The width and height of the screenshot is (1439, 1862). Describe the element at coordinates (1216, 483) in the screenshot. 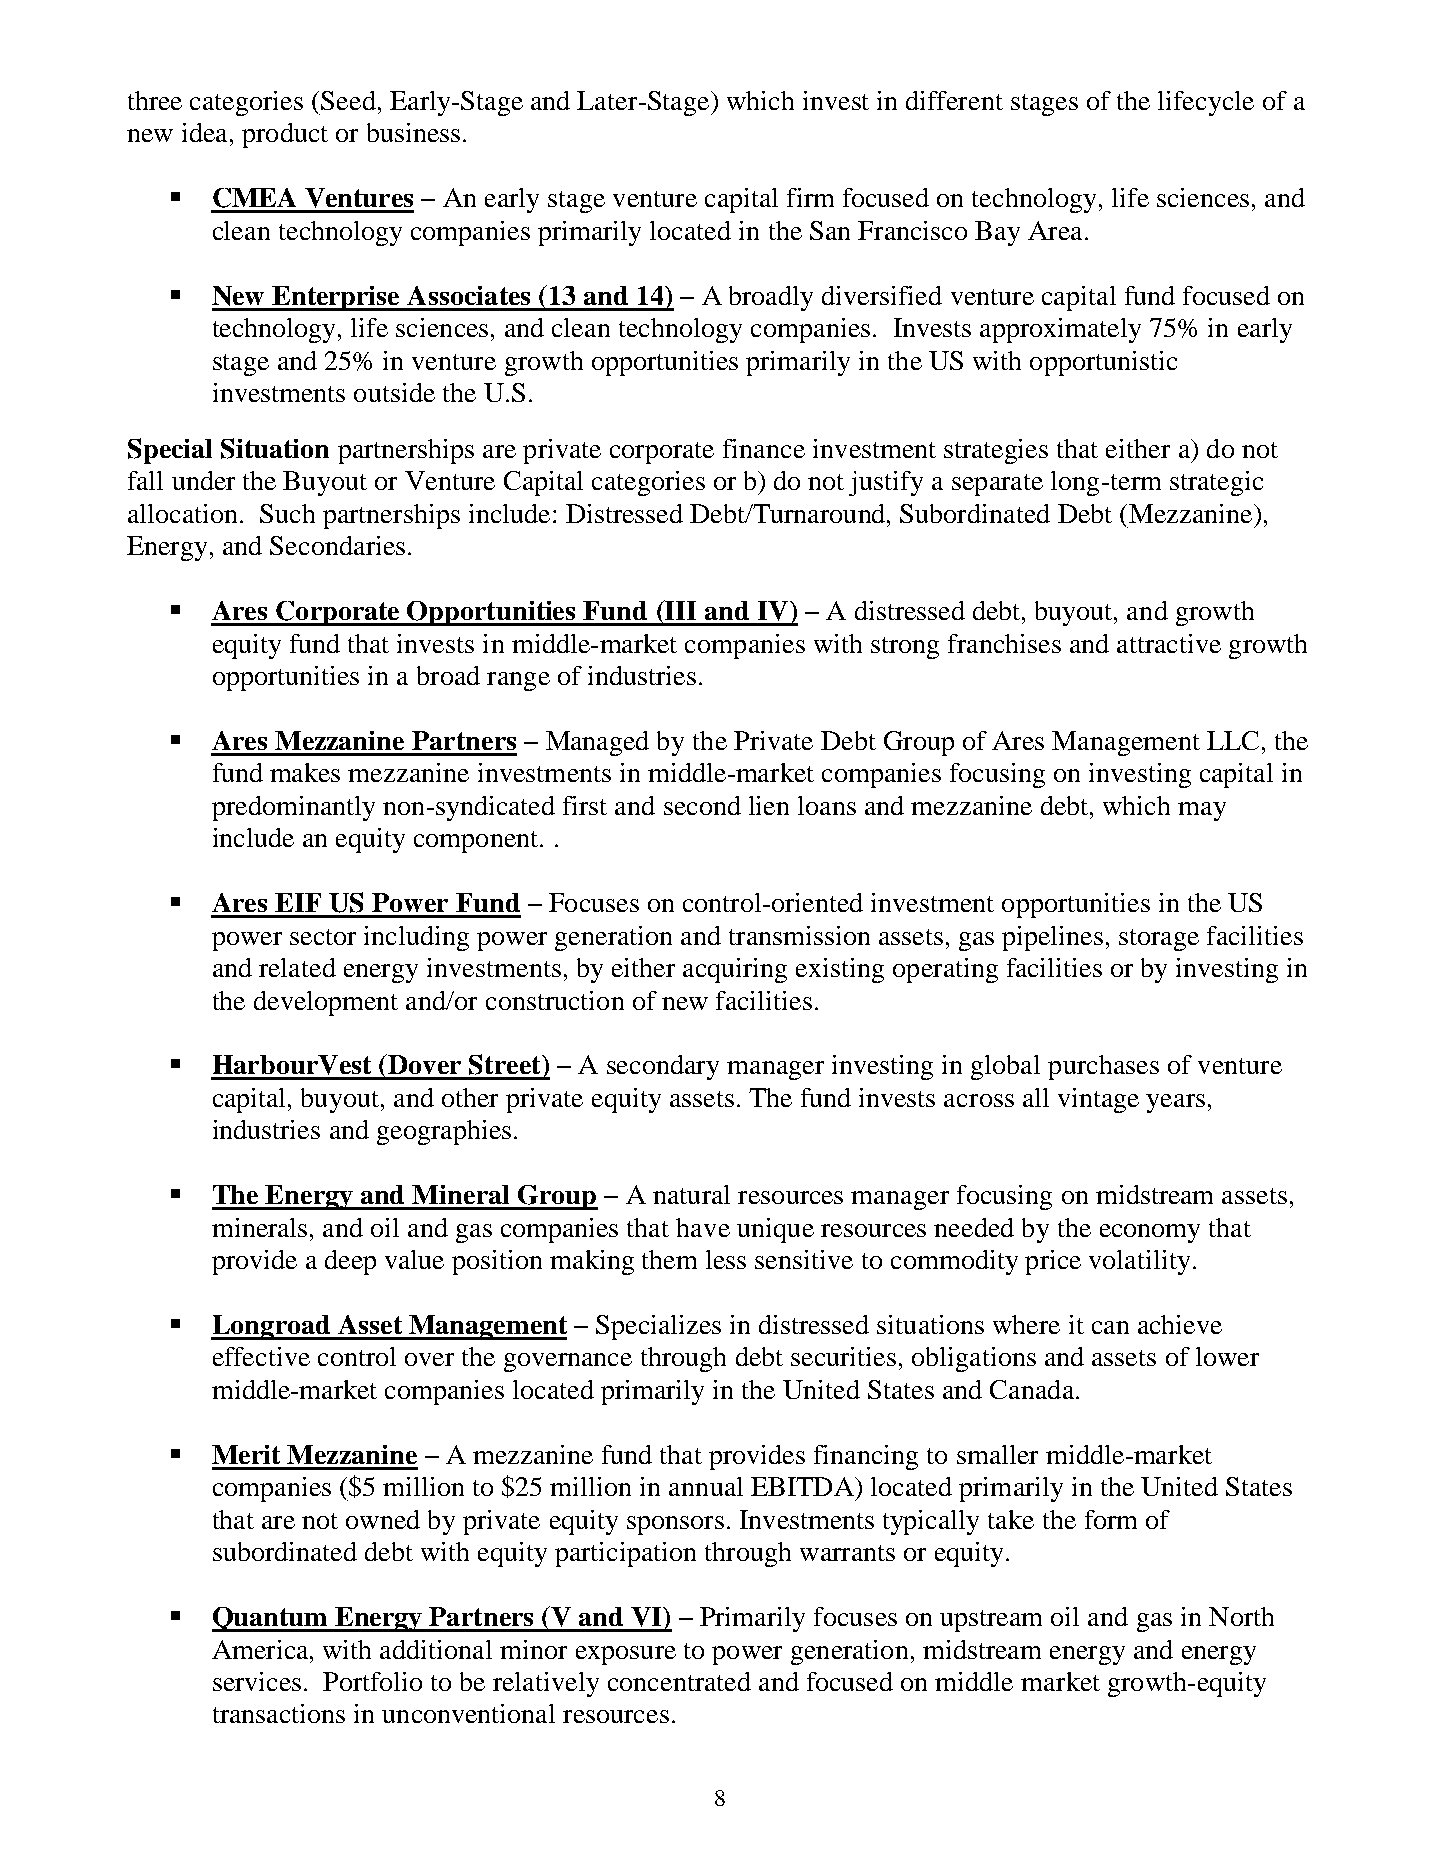

I see `strategic` at that location.
